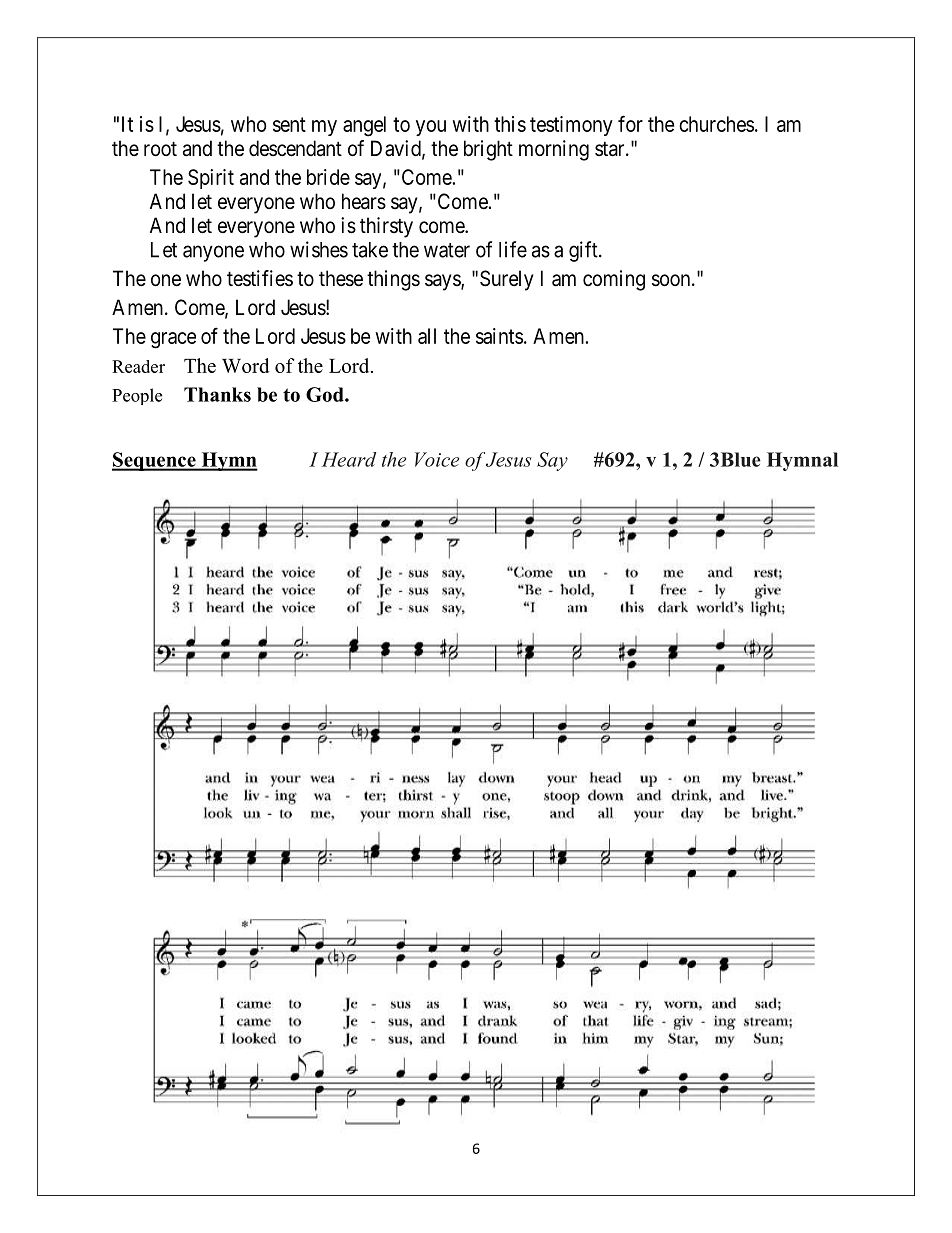 Image resolution: width=952 pixels, height=1233 pixels. Describe the element at coordinates (630, 123) in the screenshot. I see `for` at that location.
